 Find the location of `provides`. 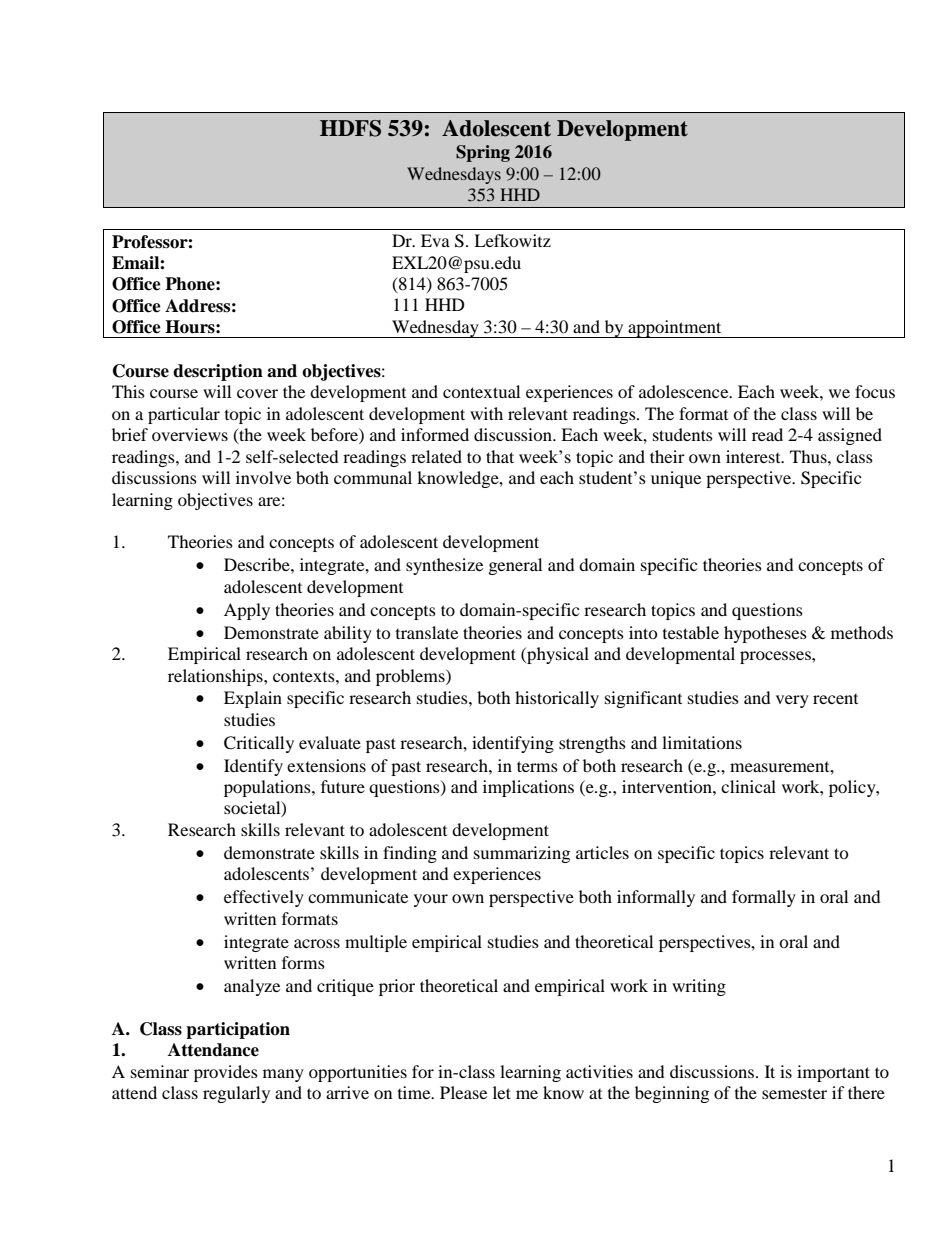

provides is located at coordinates (226, 1073).
